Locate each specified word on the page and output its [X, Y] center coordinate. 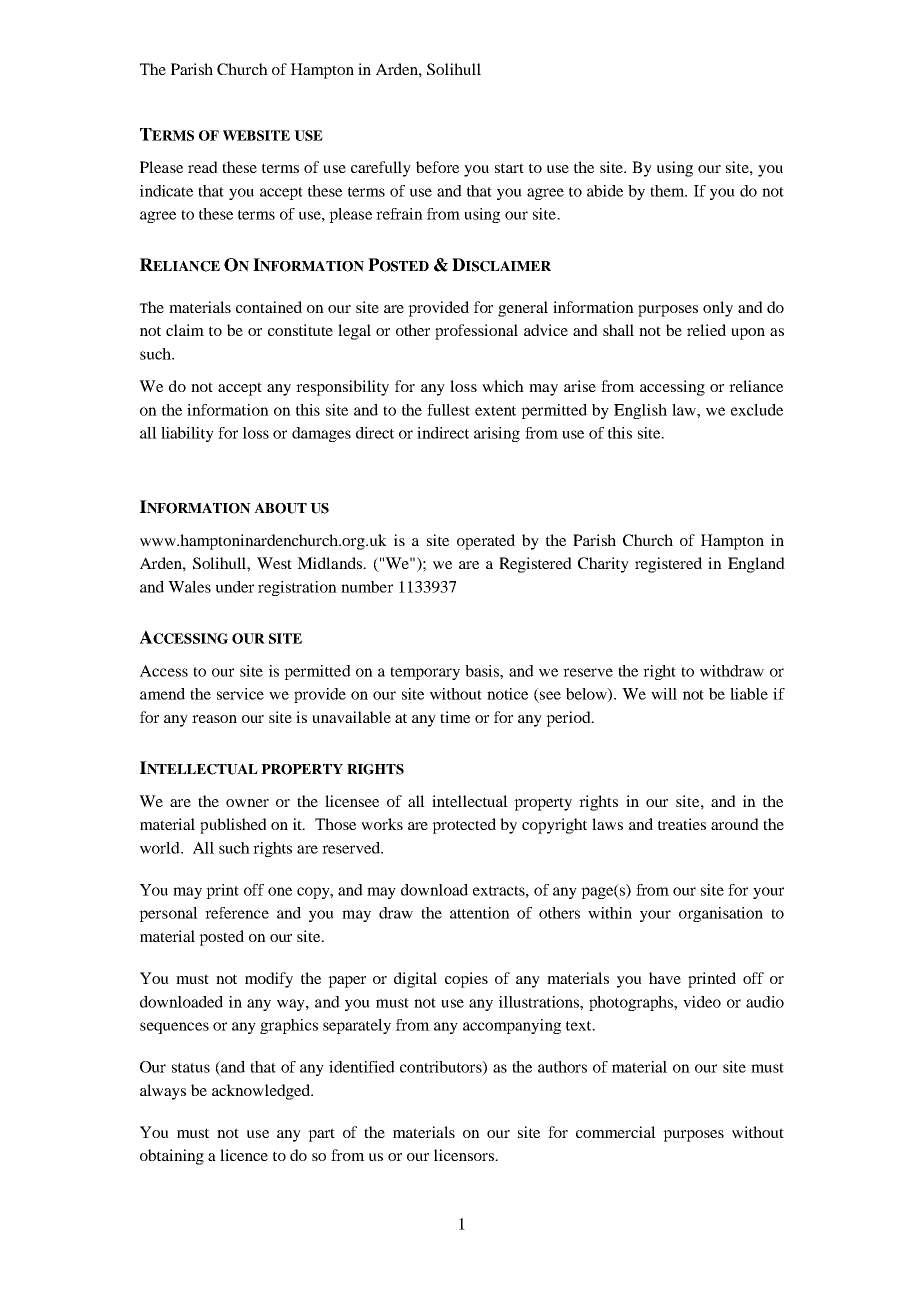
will [664, 694]
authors [562, 1067]
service [240, 694]
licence [244, 1155]
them [668, 191]
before [437, 167]
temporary [425, 673]
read [203, 167]
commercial [616, 1132]
